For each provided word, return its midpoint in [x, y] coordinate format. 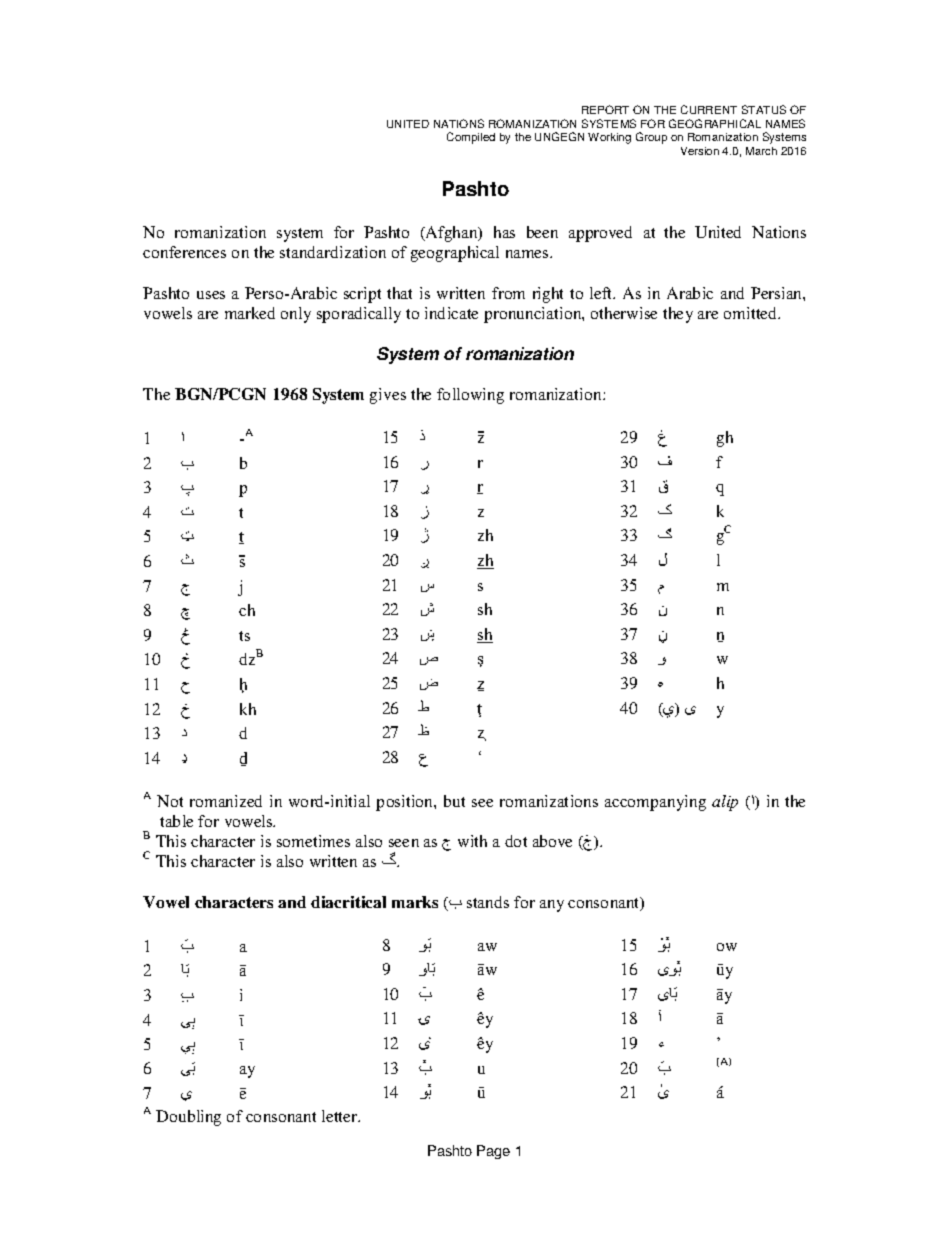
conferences [184, 252]
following [470, 396]
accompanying [655, 803]
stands [488, 902]
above [552, 841]
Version [700, 151]
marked [250, 313]
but [454, 801]
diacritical [348, 902]
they [678, 315]
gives [388, 396]
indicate [451, 313]
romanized [226, 801]
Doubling [188, 1118]
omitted [752, 313]
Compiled [471, 138]
